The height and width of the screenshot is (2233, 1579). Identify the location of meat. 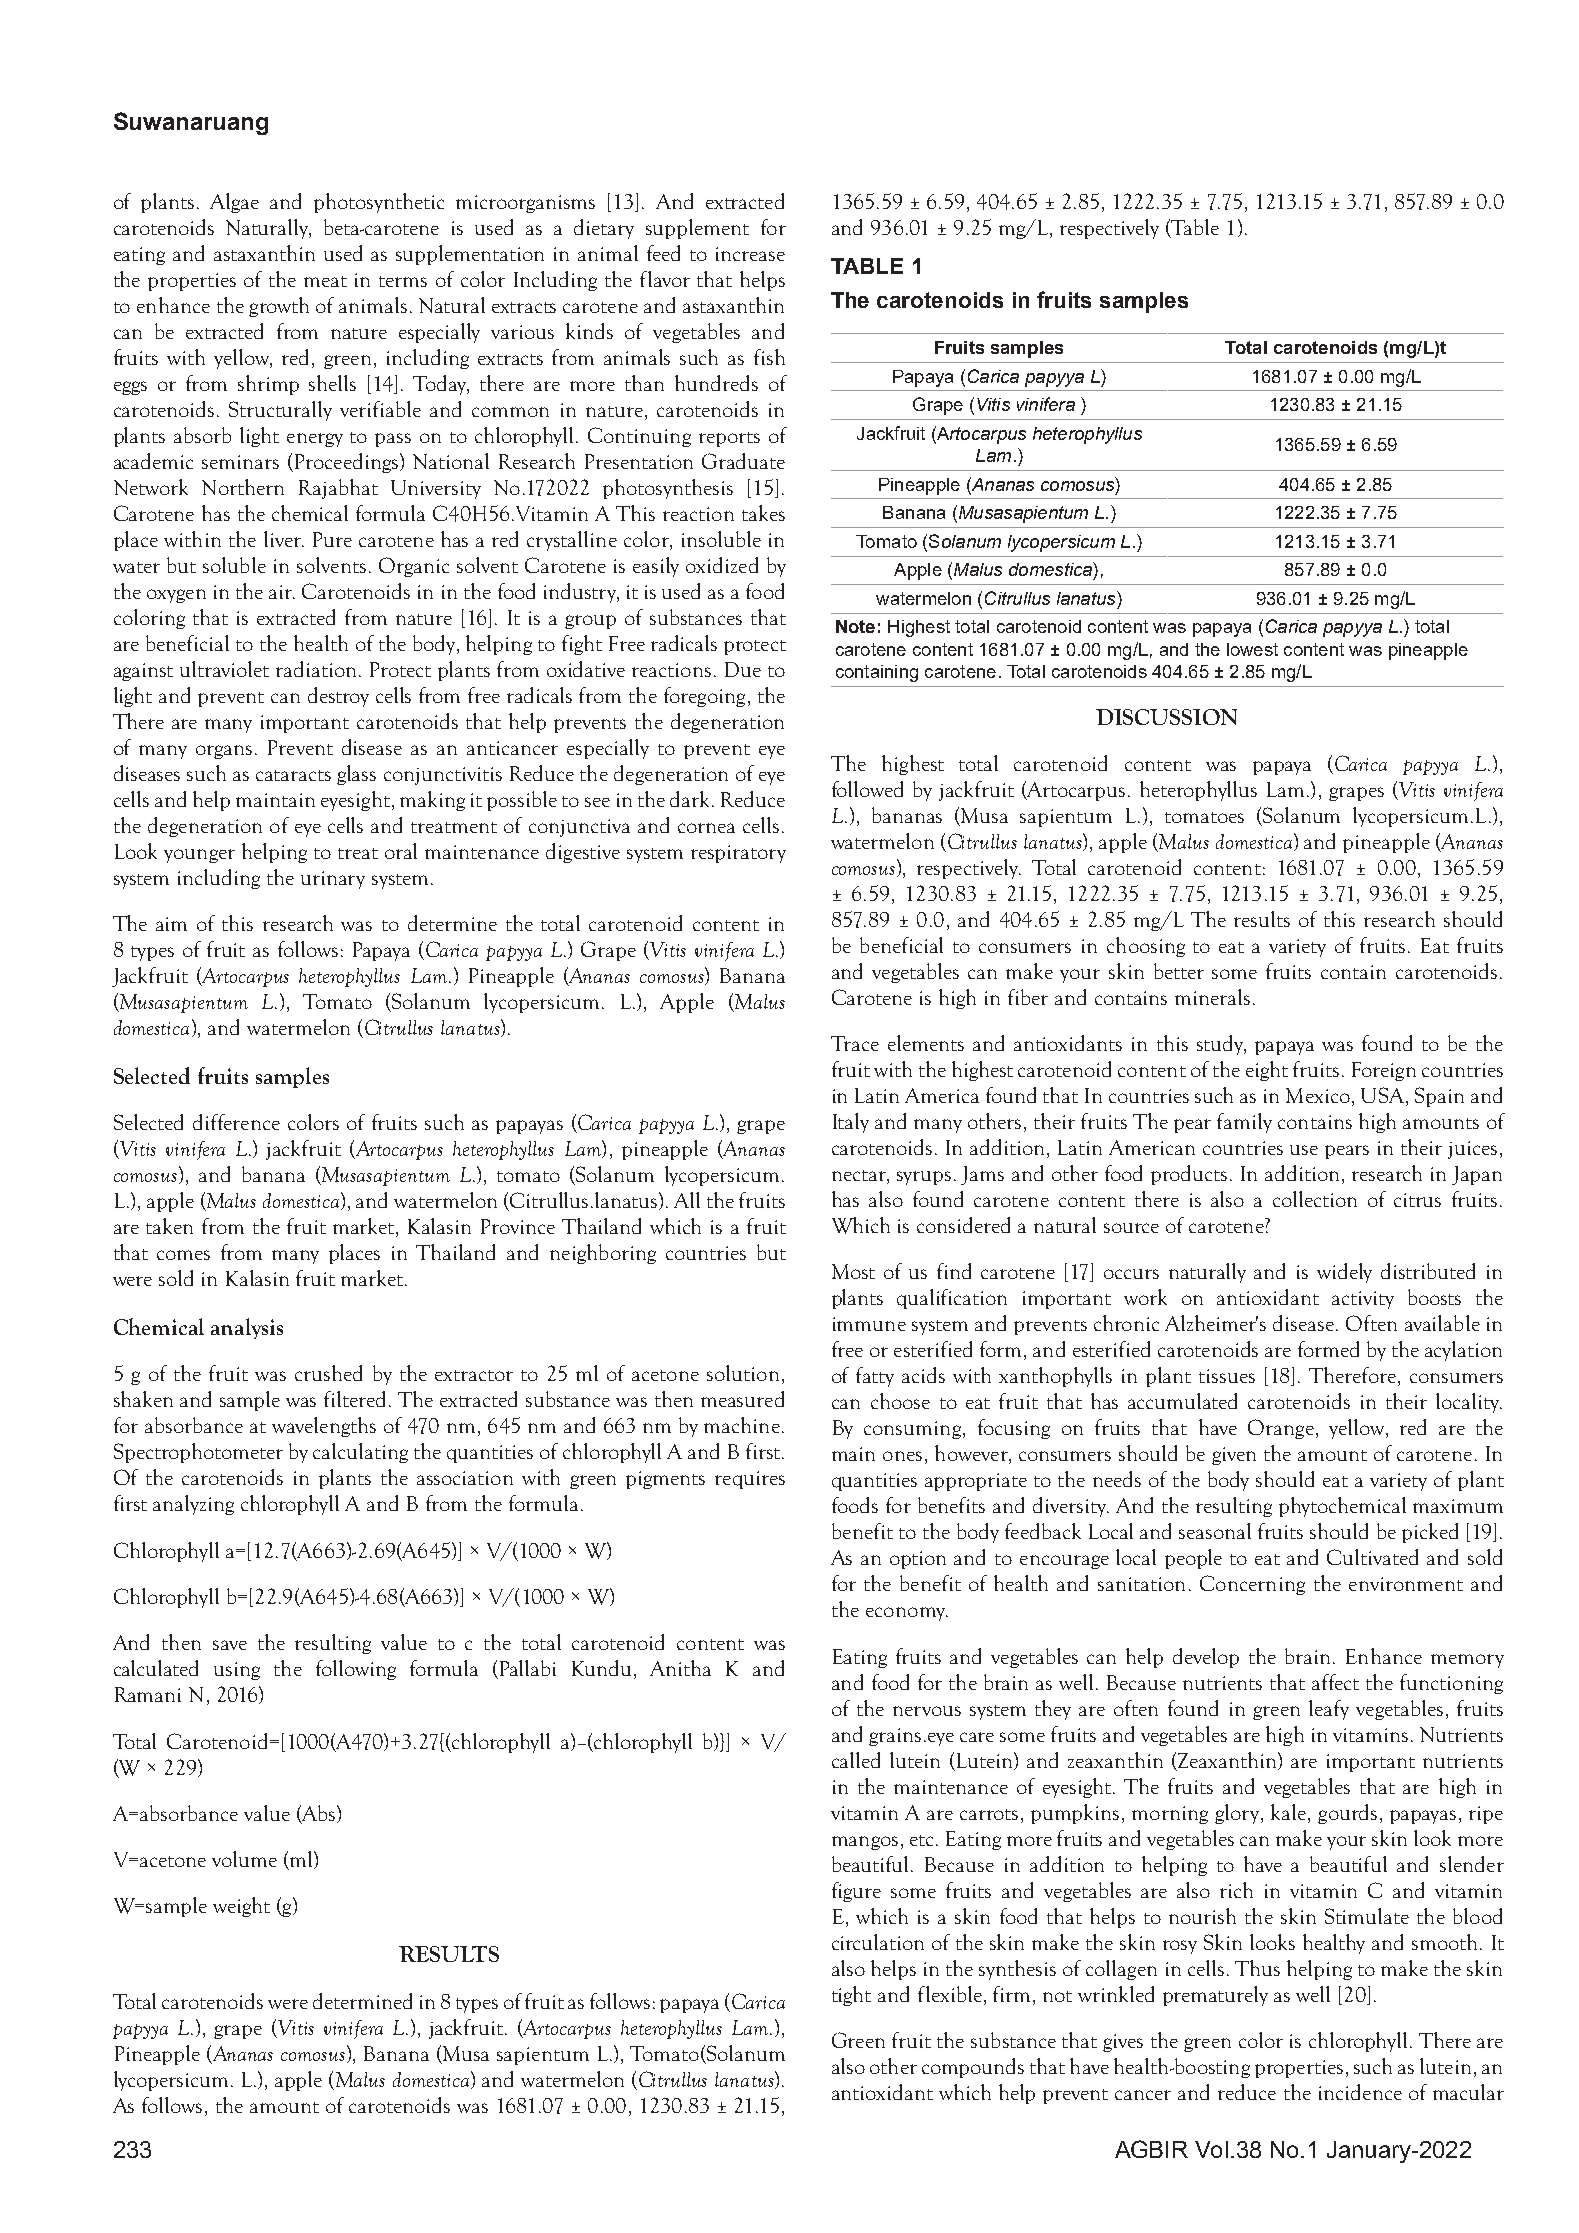
(325, 281).
